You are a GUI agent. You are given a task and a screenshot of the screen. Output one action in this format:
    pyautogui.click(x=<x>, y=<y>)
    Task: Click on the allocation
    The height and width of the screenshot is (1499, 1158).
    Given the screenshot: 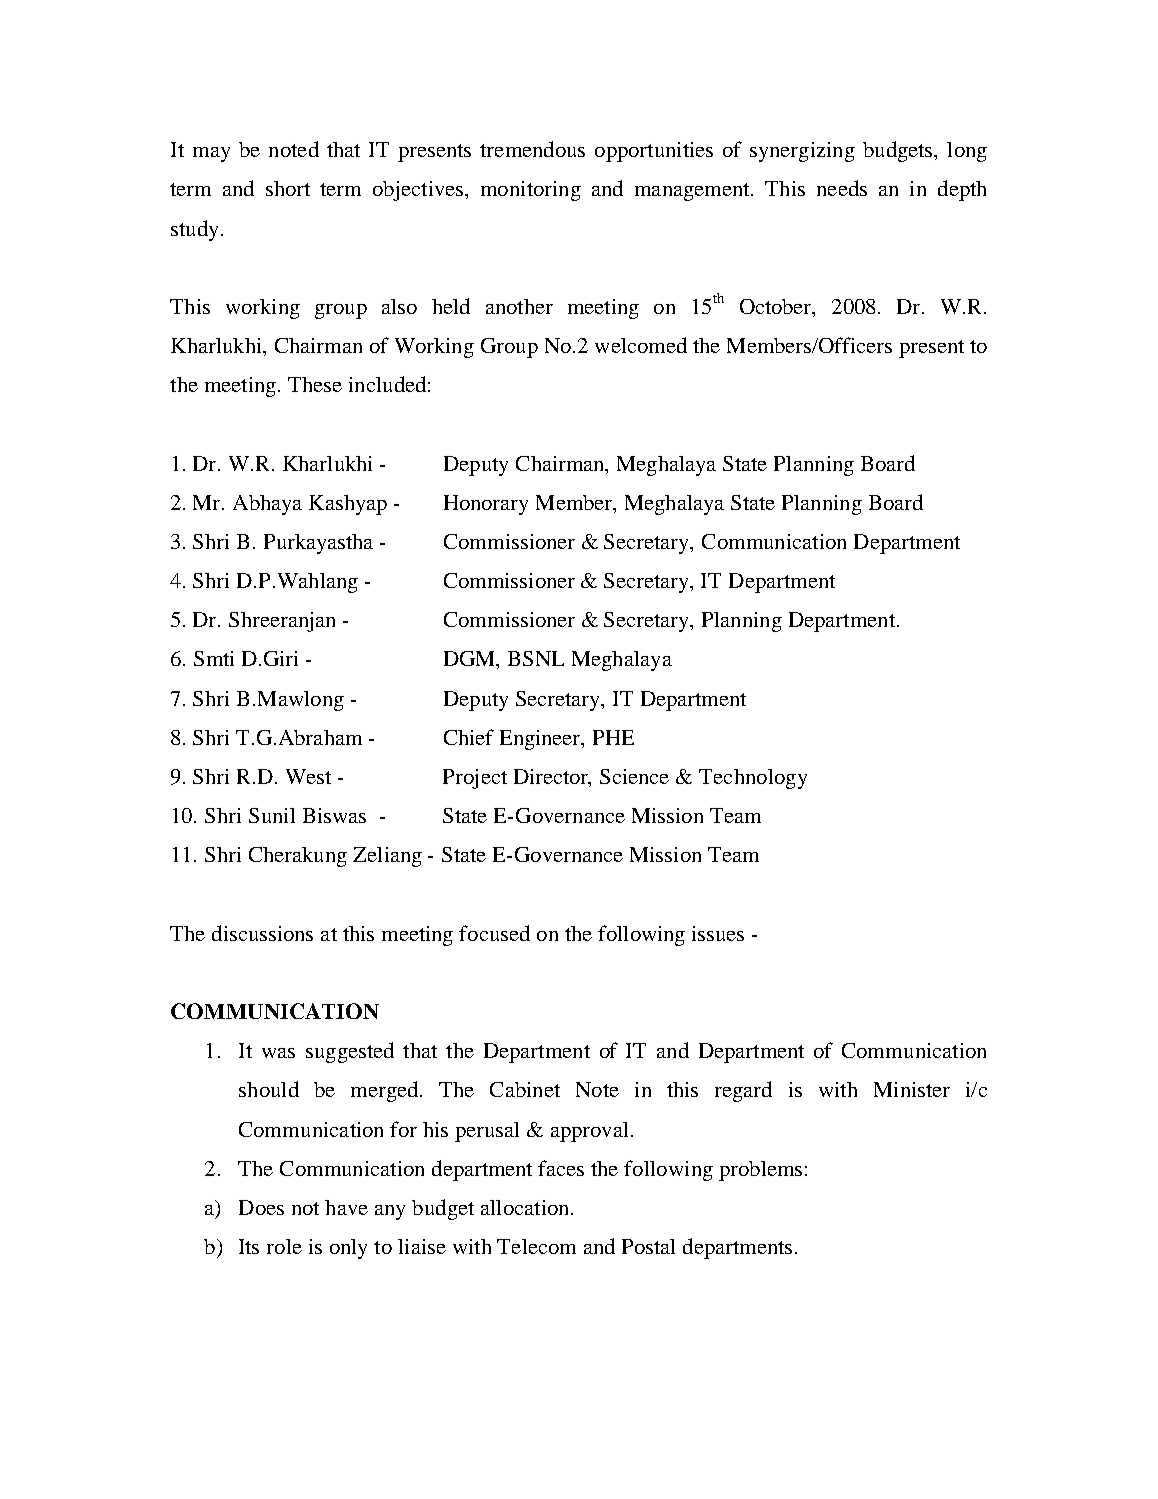 What is the action you would take?
    pyautogui.click(x=526, y=1207)
